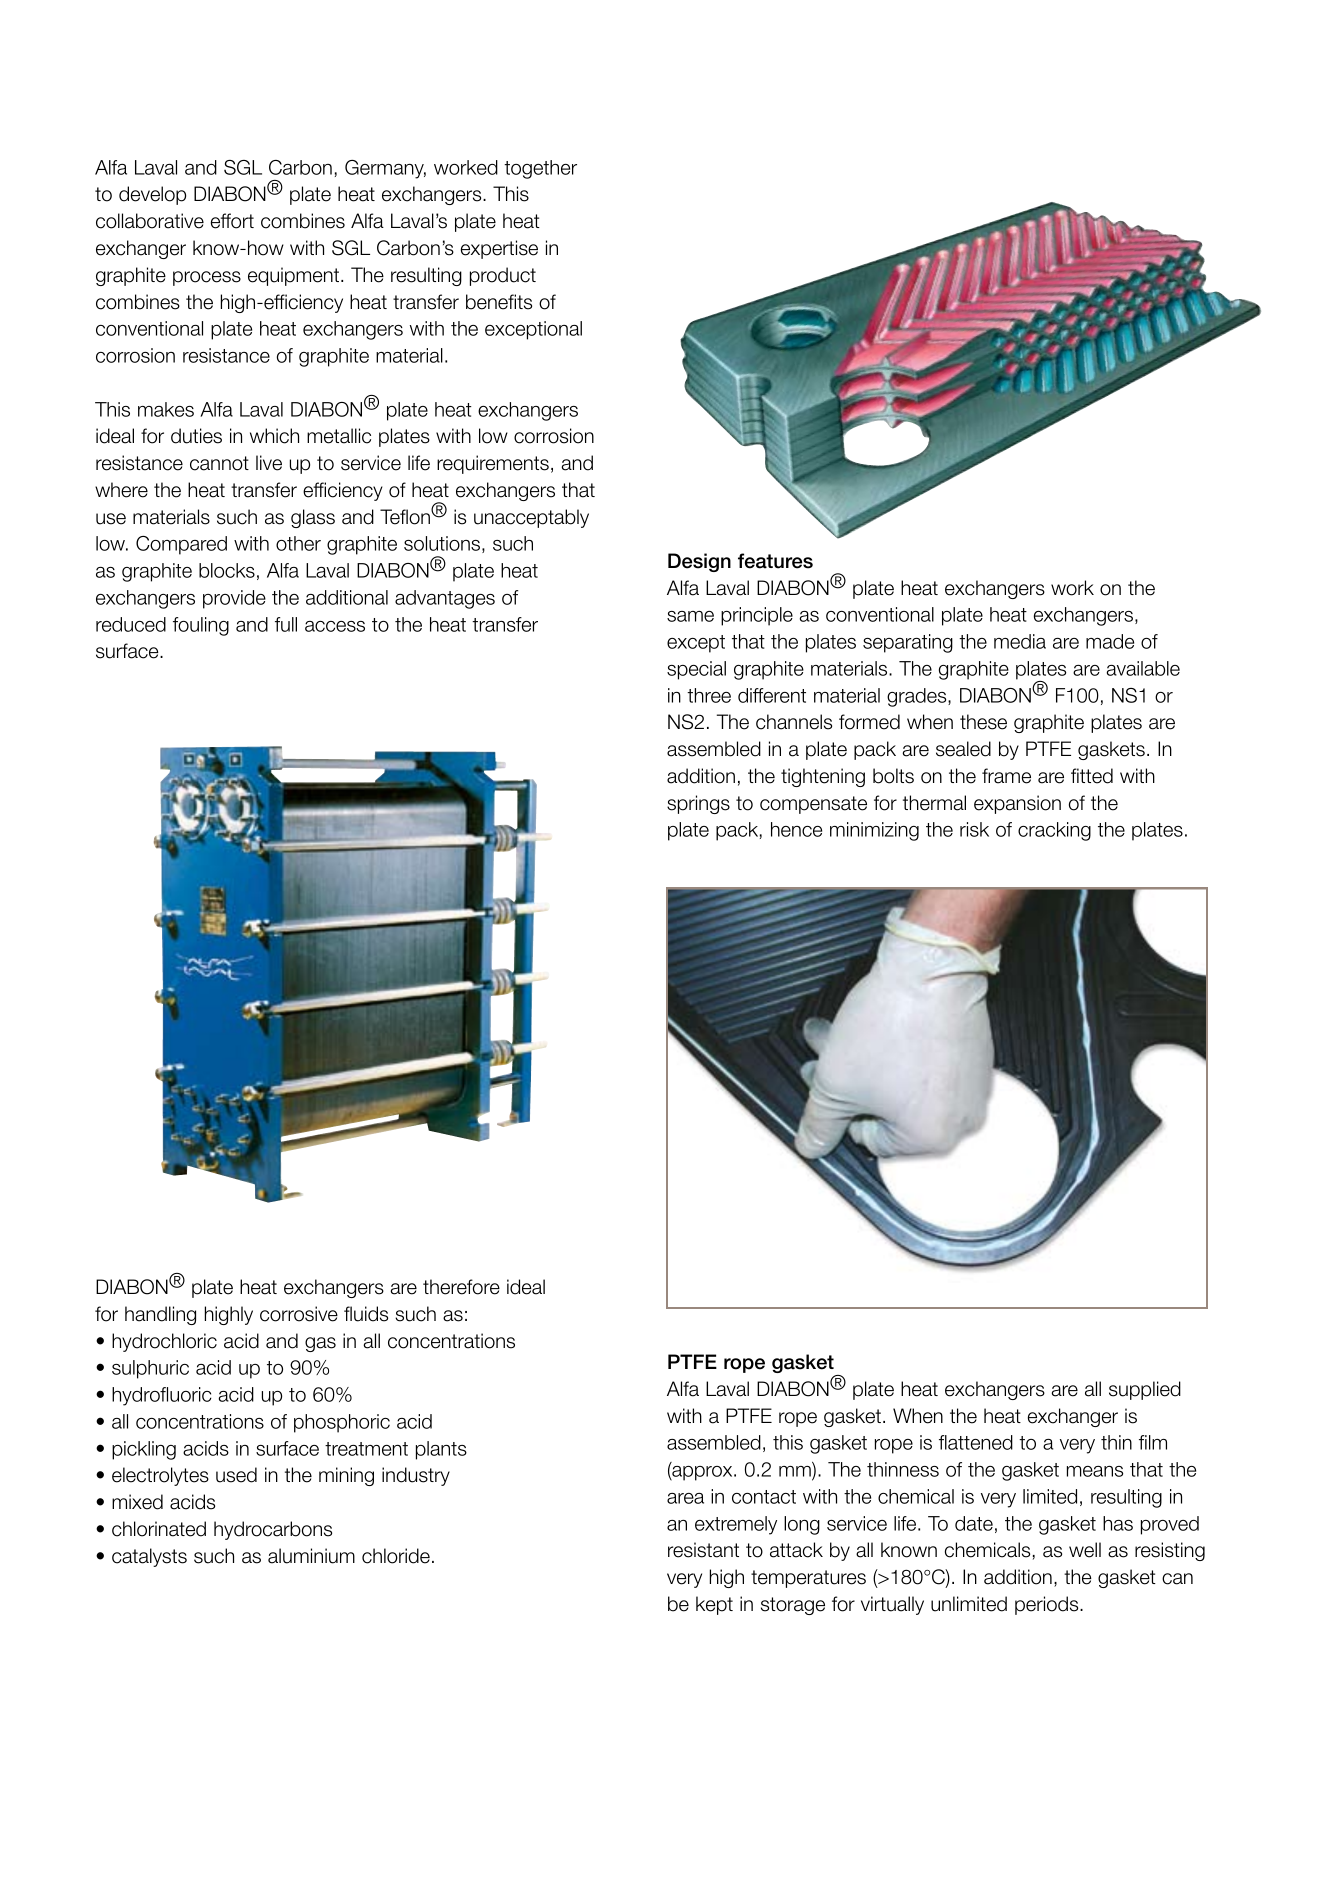 The height and width of the image is (1886, 1334). I want to click on expertise, so click(499, 249).
